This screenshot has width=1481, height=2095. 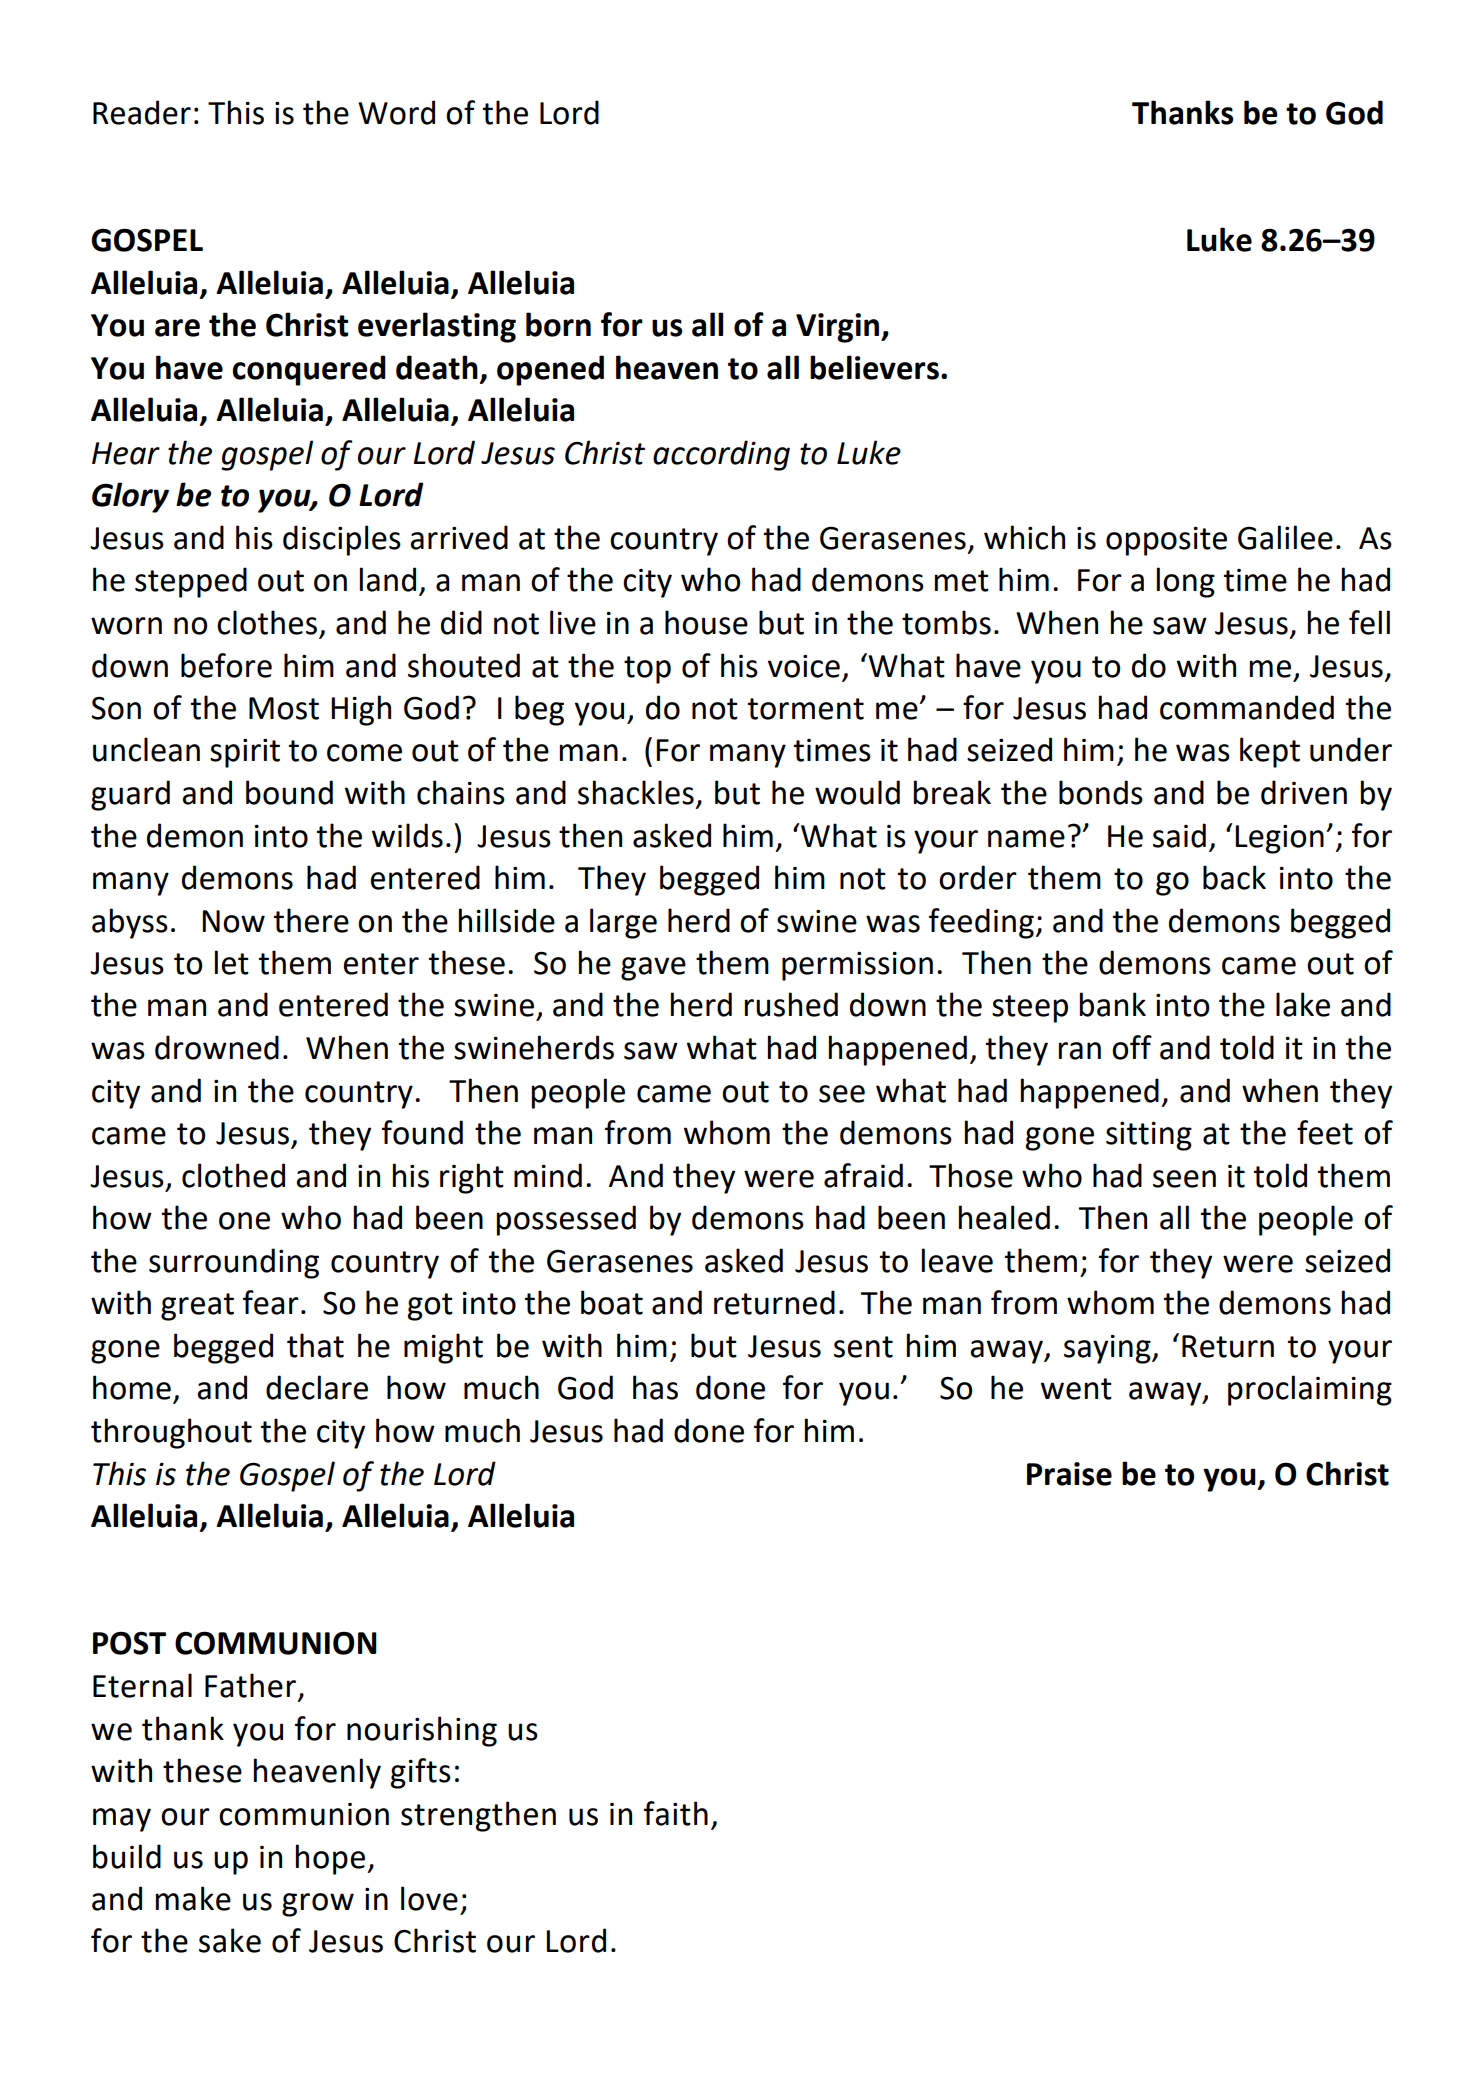 What do you see at coordinates (142, 112) in the screenshot?
I see `Reader` at bounding box center [142, 112].
